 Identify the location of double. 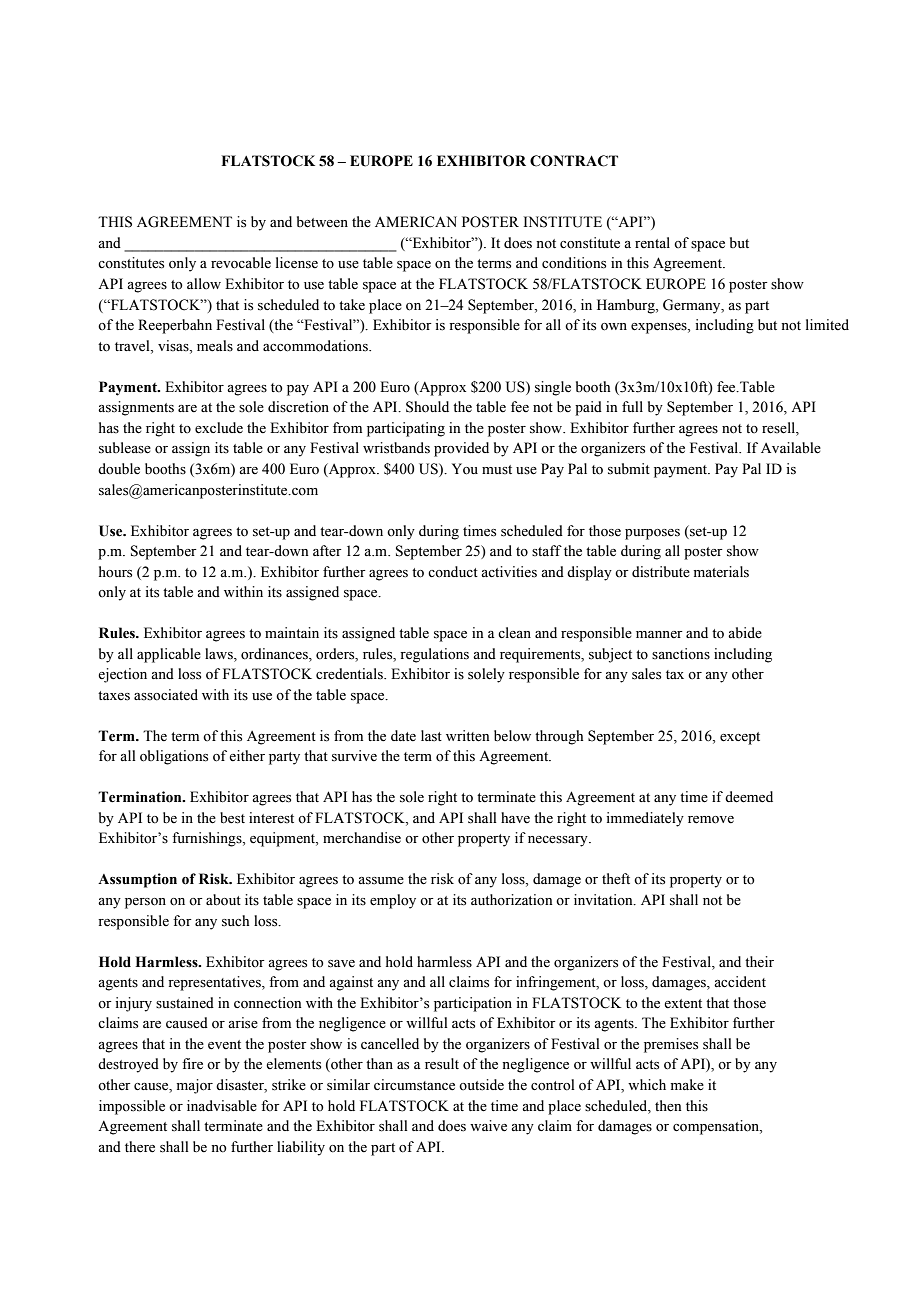
(119, 469).
